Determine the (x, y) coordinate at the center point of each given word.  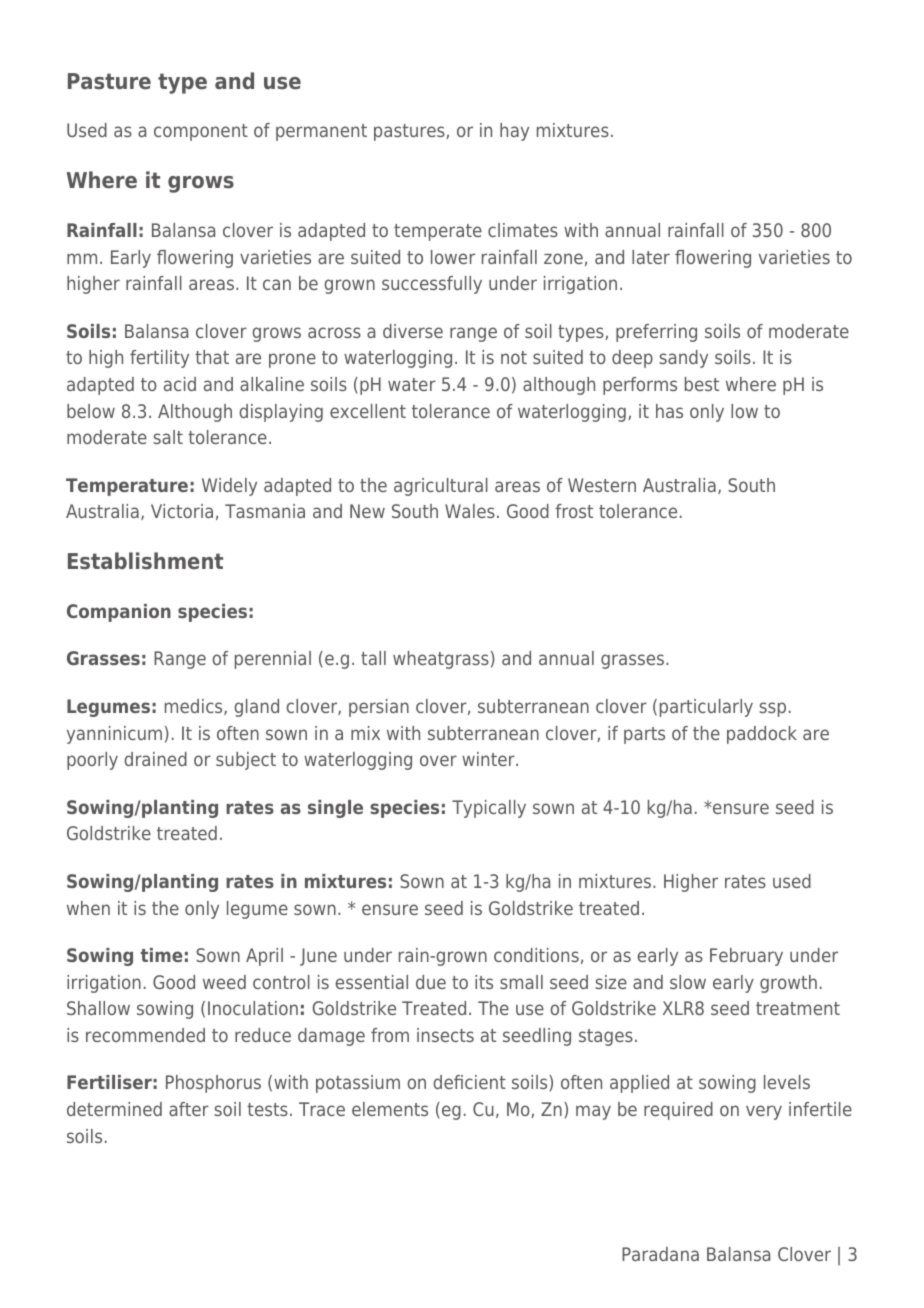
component (201, 132)
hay (514, 132)
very (764, 1112)
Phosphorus (213, 1084)
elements (390, 1109)
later (651, 257)
